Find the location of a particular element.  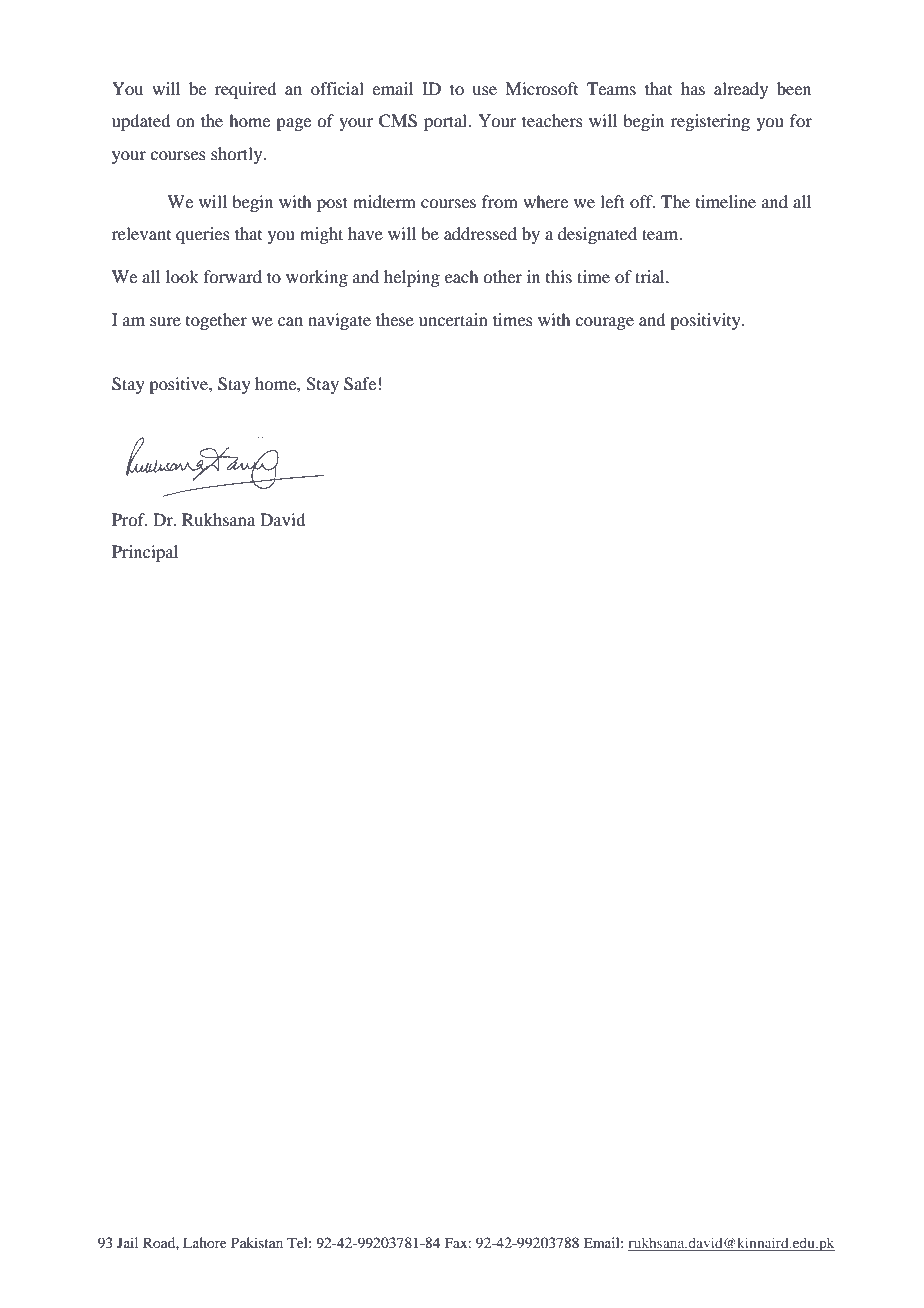

Principal is located at coordinates (145, 553).
